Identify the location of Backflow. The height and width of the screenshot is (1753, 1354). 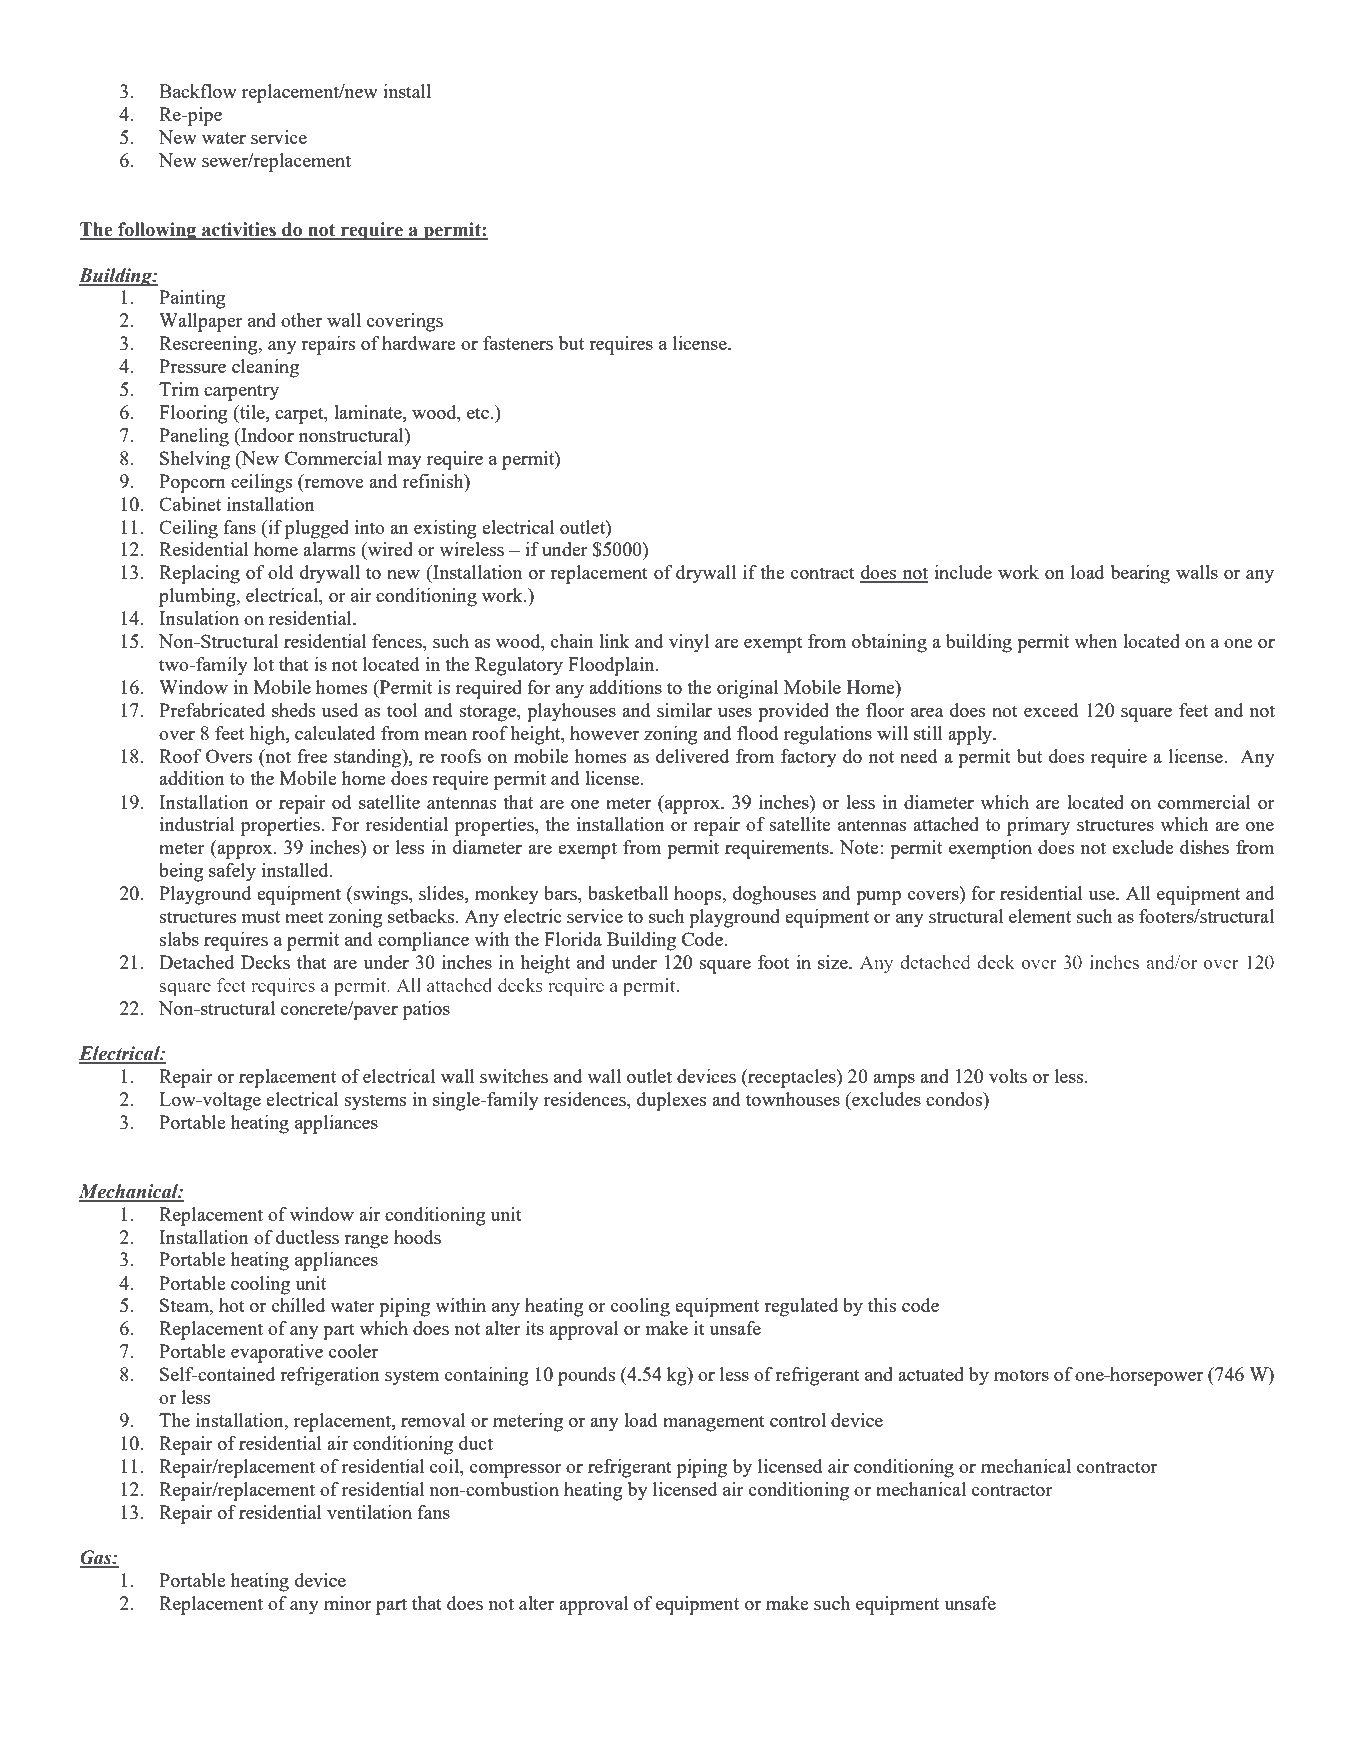
(198, 91).
